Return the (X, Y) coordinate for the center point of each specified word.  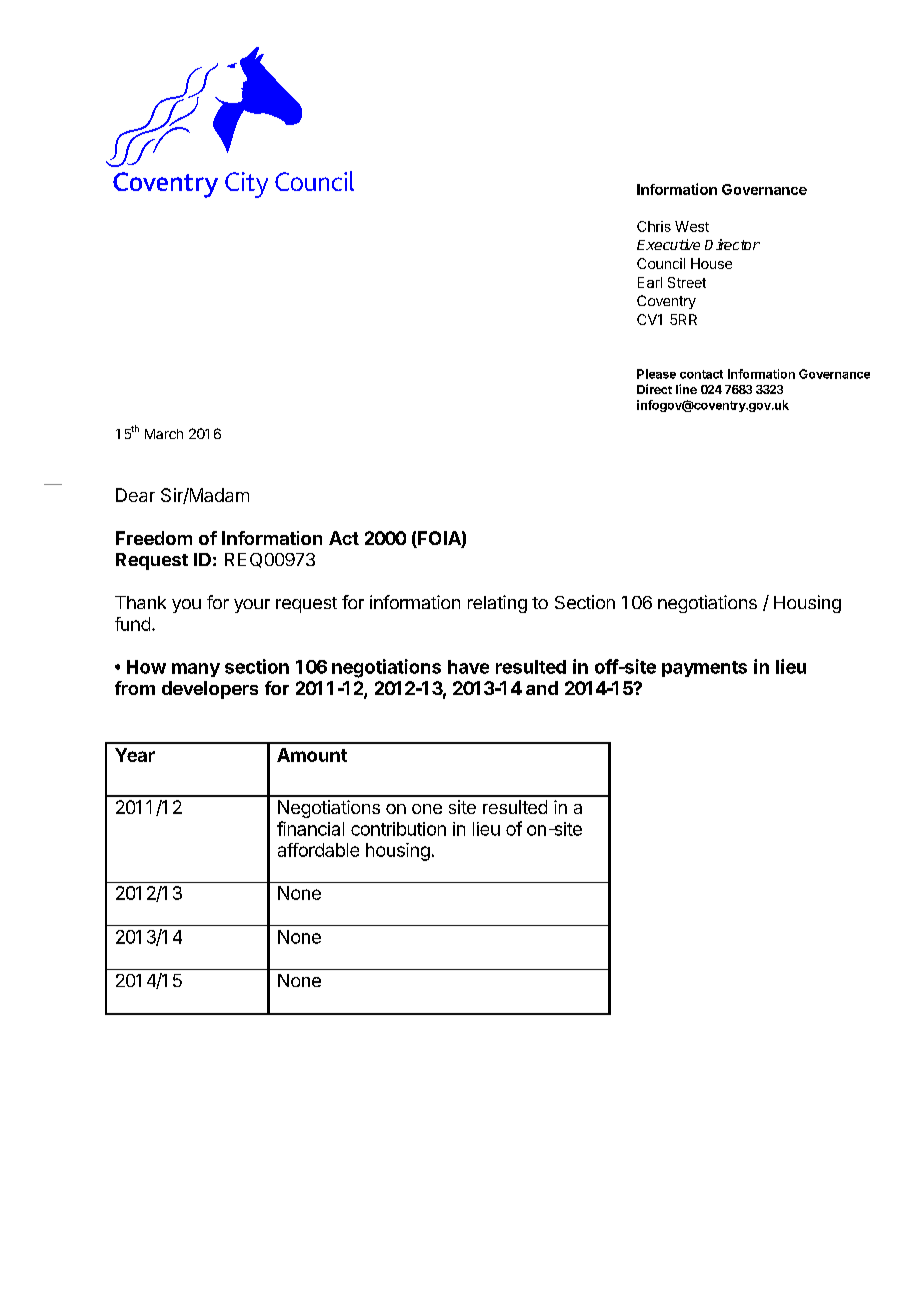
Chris (654, 226)
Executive (668, 244)
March (164, 434)
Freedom (154, 538)
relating (497, 604)
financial (310, 828)
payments (704, 669)
